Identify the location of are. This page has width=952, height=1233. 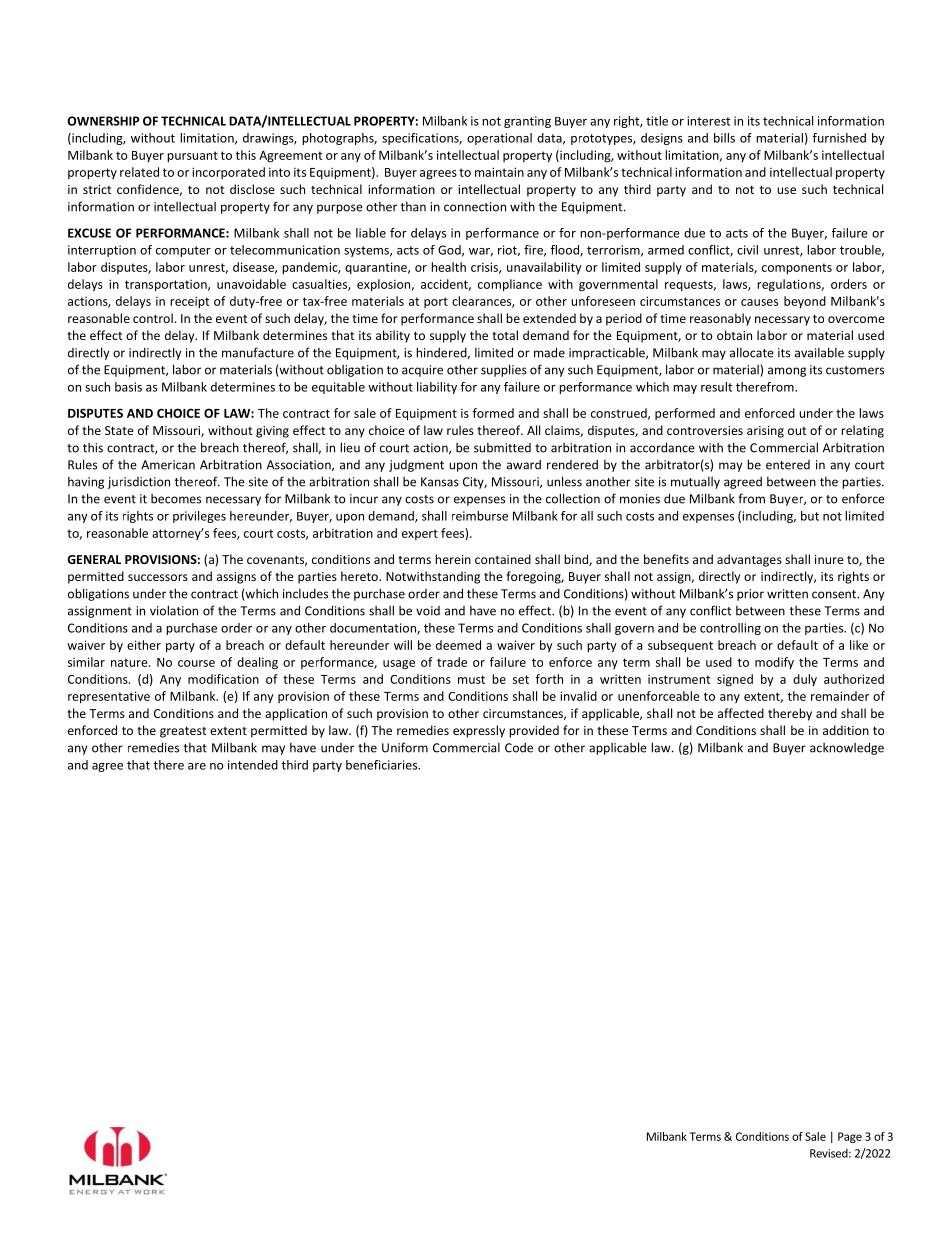
(197, 766).
